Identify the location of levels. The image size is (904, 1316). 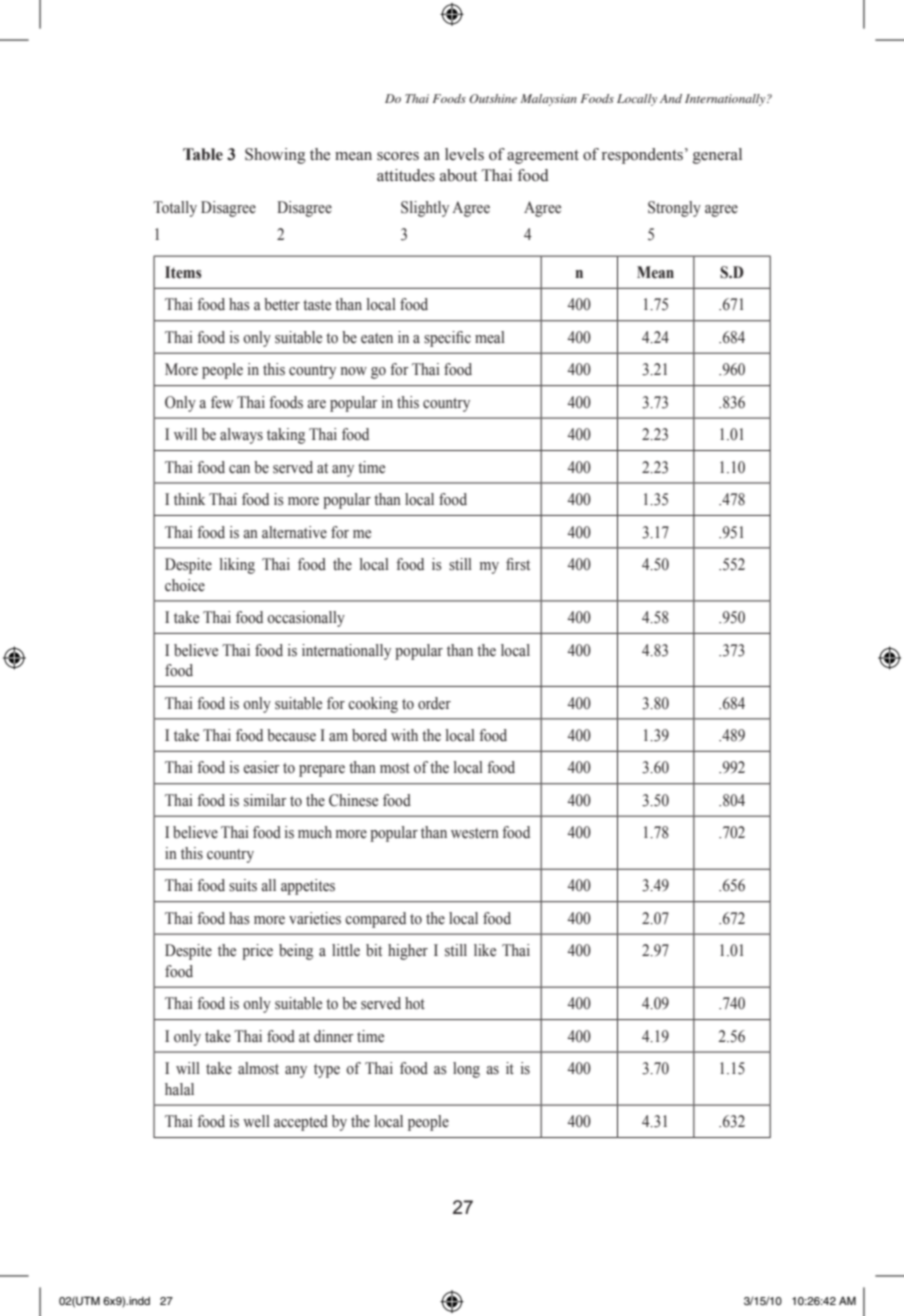
(464, 154).
